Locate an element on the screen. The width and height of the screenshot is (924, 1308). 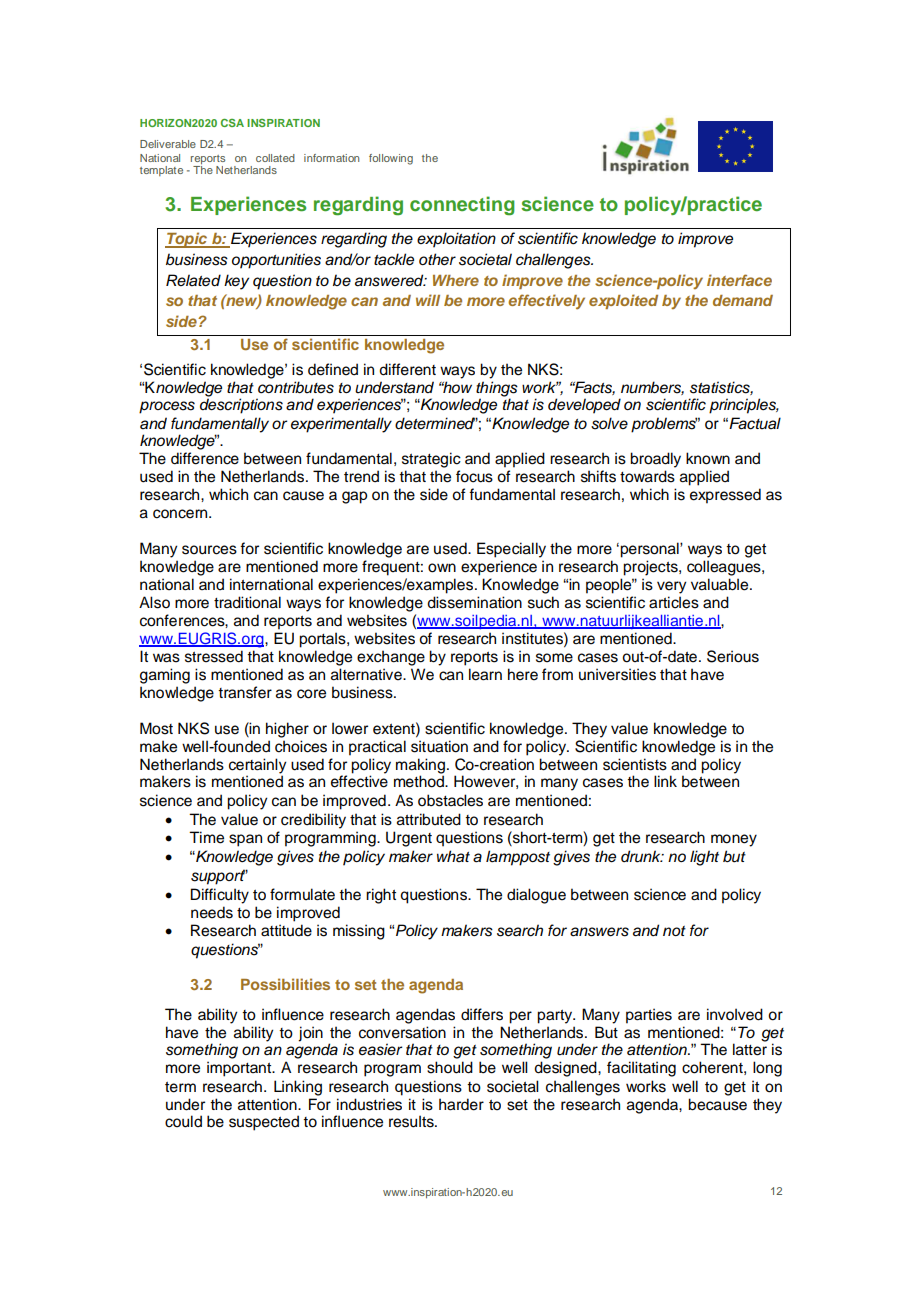
CSA is located at coordinates (232, 123).
